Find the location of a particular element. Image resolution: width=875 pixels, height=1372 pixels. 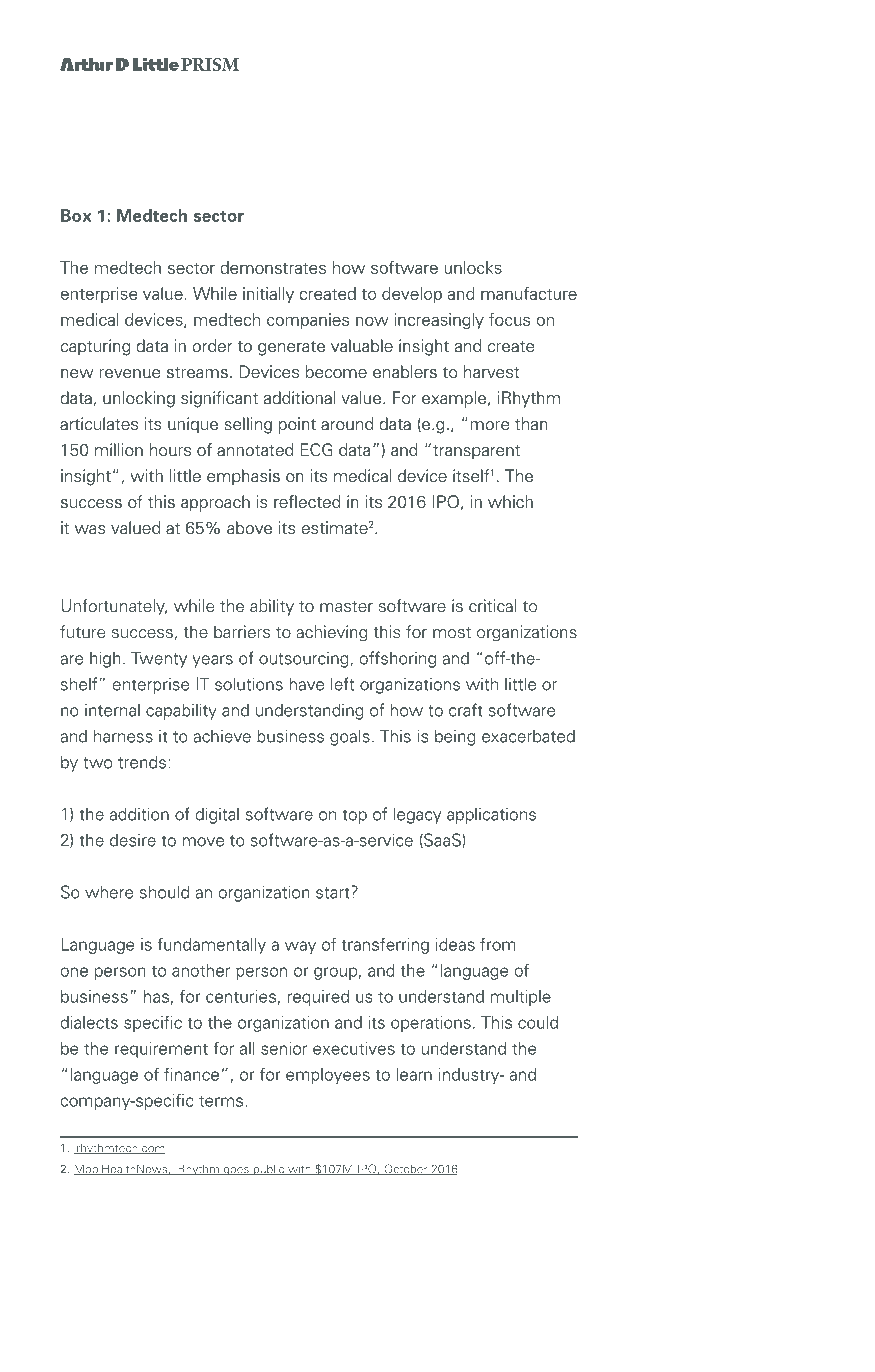

more is located at coordinates (490, 426).
